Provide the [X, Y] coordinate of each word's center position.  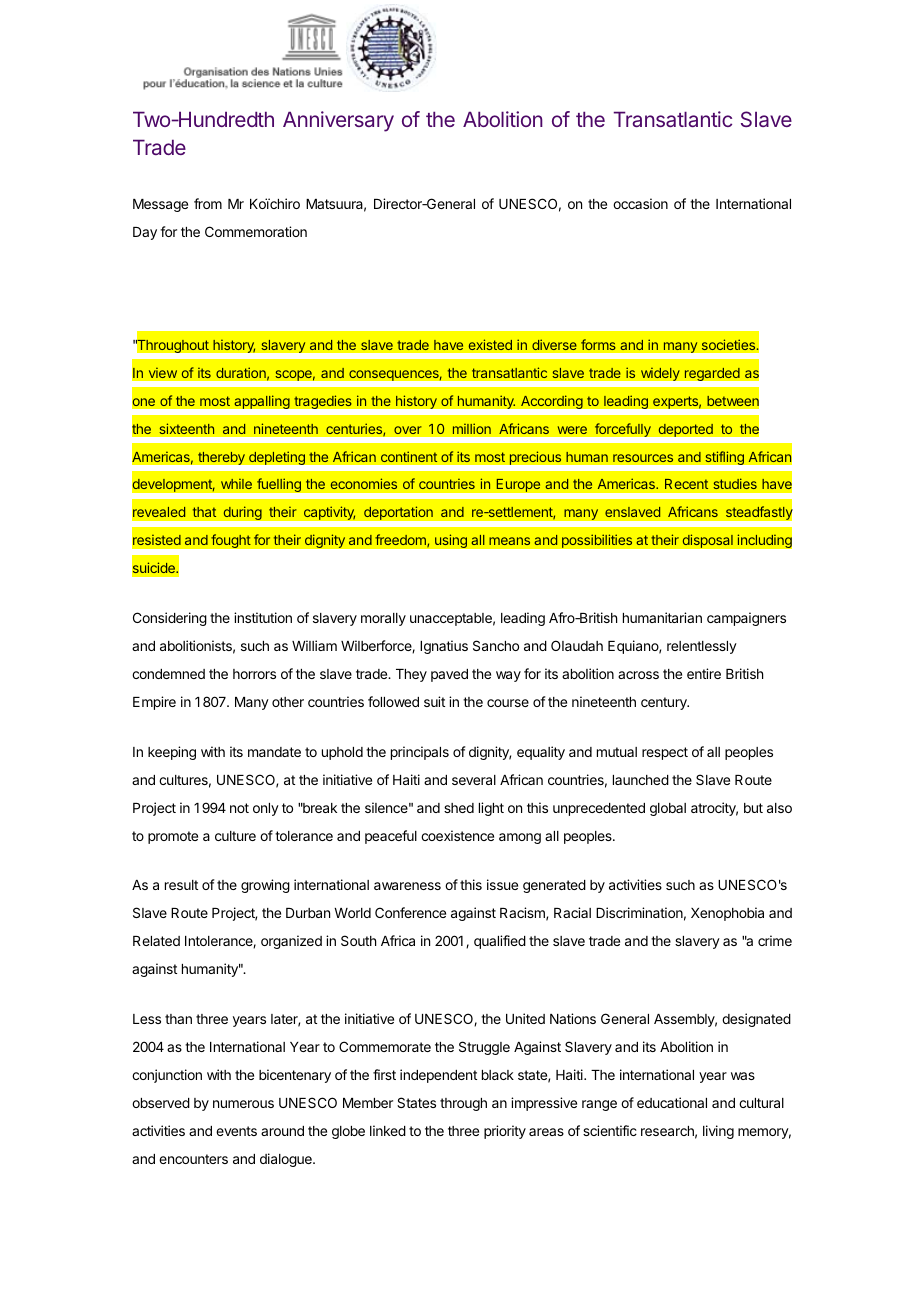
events [236, 1131]
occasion [640, 203]
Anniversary [338, 121]
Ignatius [444, 647]
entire [704, 673]
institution [263, 617]
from [208, 203]
